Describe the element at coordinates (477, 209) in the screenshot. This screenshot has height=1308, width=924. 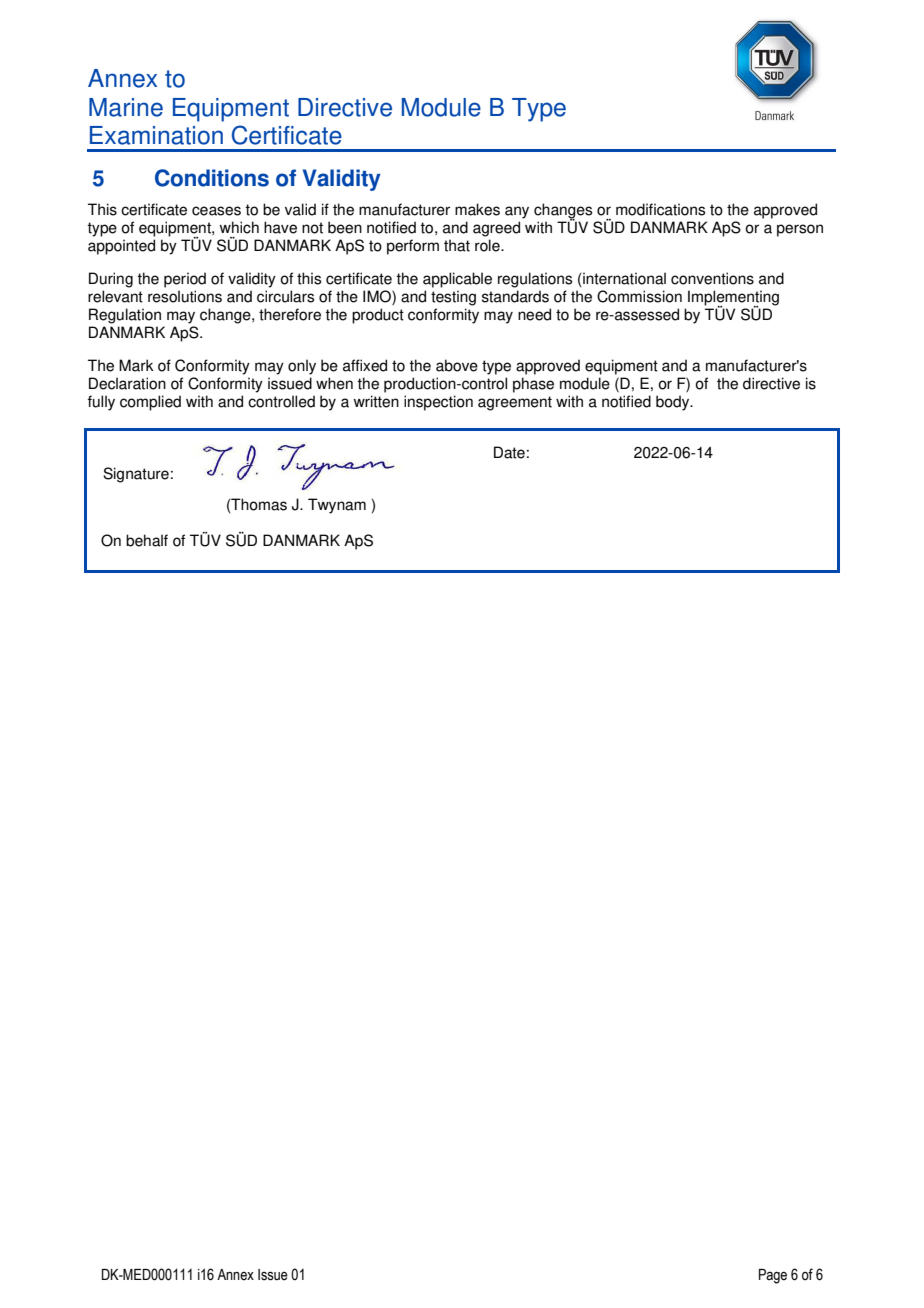
I see `makes` at that location.
